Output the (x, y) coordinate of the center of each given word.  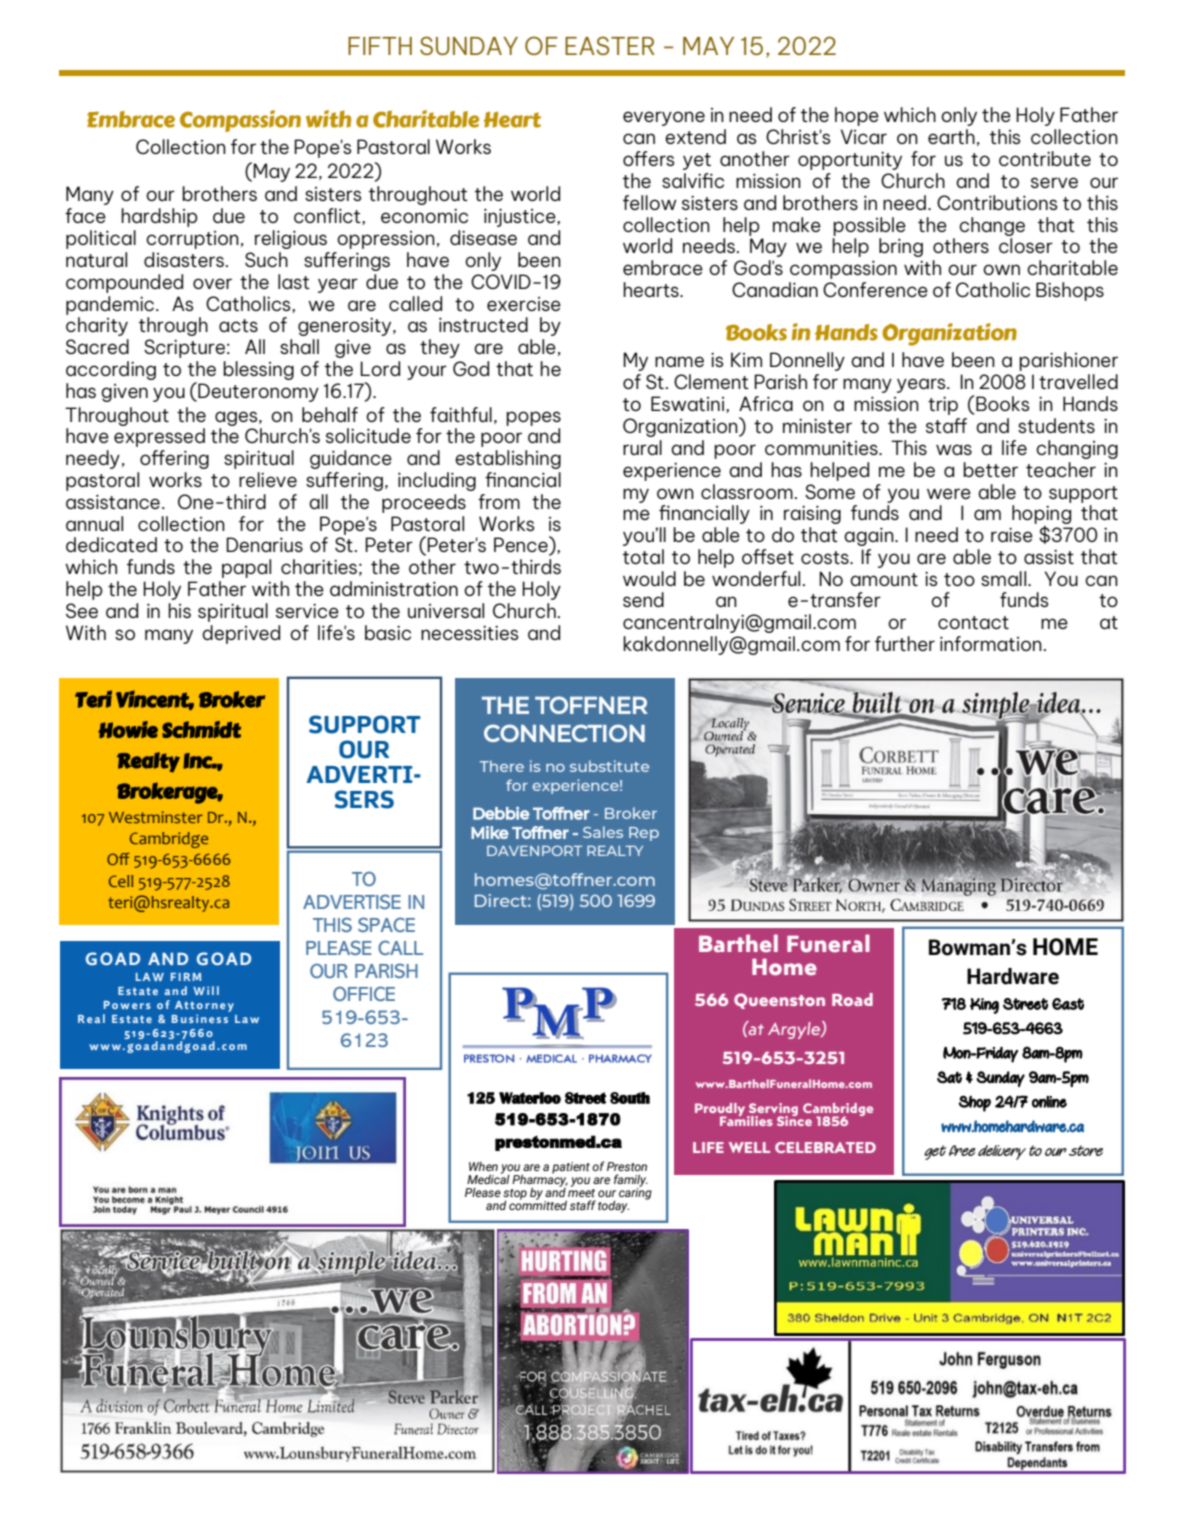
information (991, 643)
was (954, 449)
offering (174, 459)
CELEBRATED (825, 1147)
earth (951, 136)
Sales (603, 832)
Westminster (156, 817)
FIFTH (380, 46)
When (483, 1166)
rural (642, 447)
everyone (664, 118)
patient (571, 1168)
